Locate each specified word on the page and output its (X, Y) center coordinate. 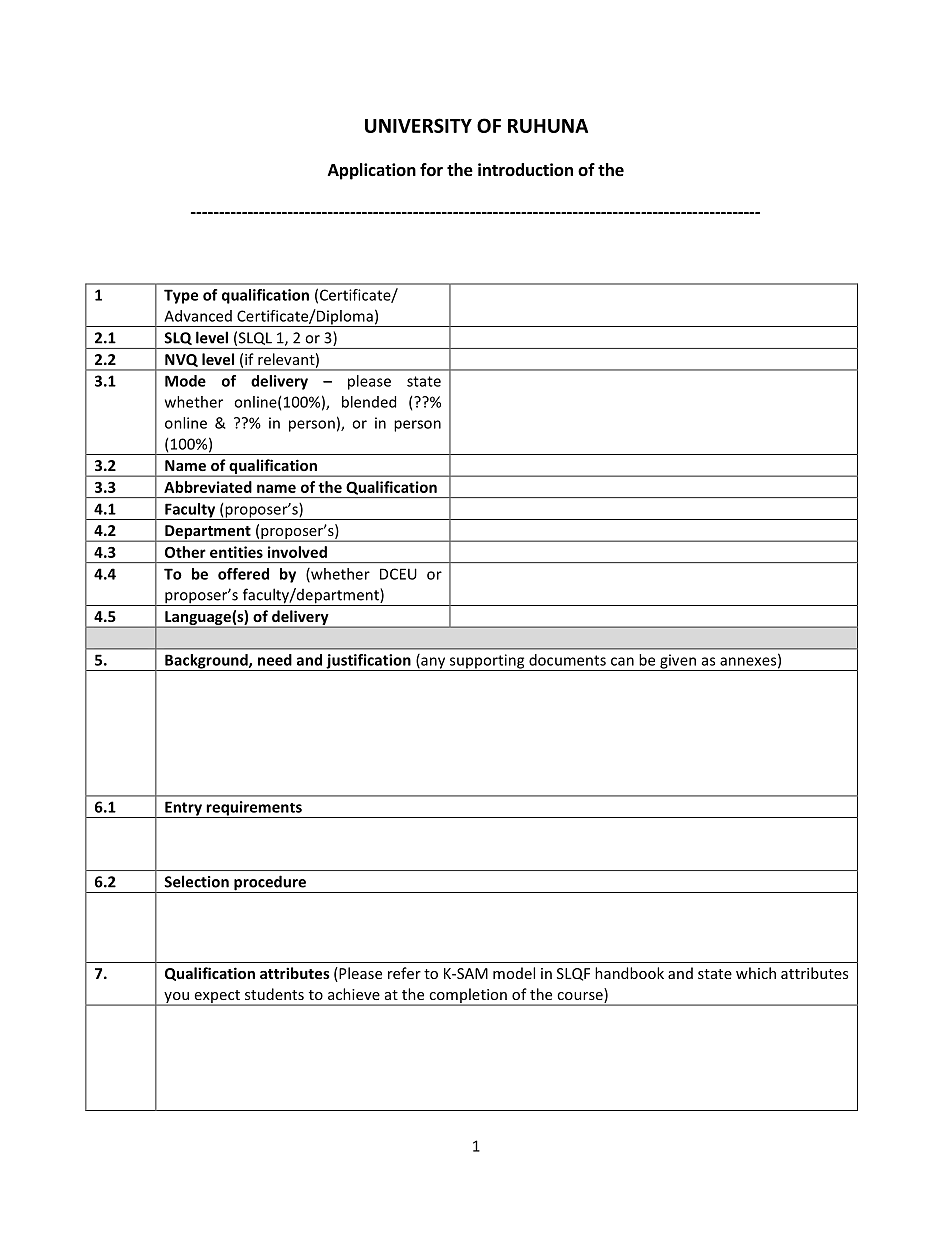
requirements (254, 809)
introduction (525, 170)
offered (243, 574)
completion (468, 997)
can (622, 661)
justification (368, 662)
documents (567, 660)
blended (369, 402)
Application (372, 171)
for (431, 170)
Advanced (198, 316)
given (678, 662)
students (274, 994)
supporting (487, 662)
